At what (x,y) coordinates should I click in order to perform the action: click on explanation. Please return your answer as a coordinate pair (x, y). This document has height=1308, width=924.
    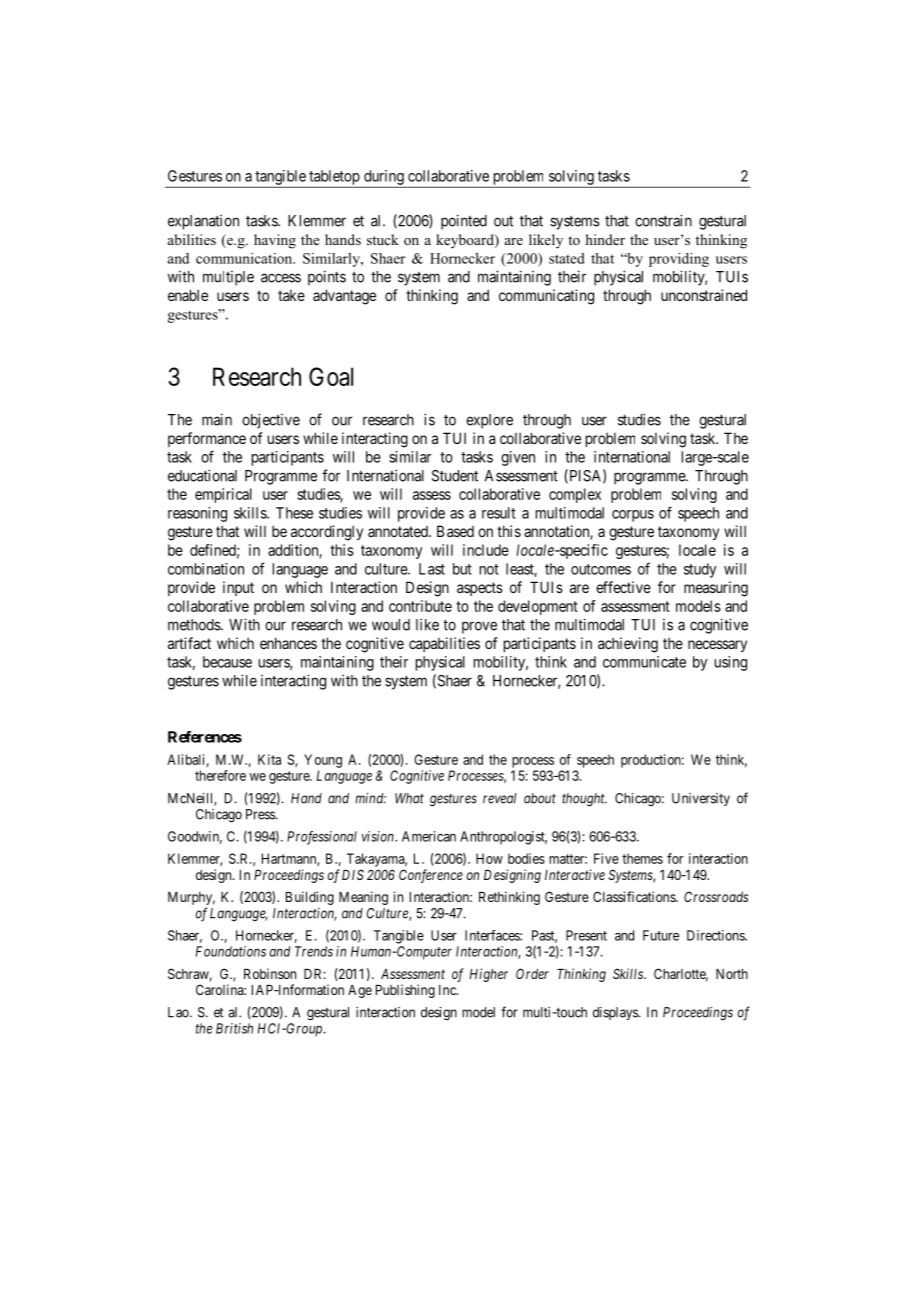
    Looking at the image, I should click on (203, 222).
